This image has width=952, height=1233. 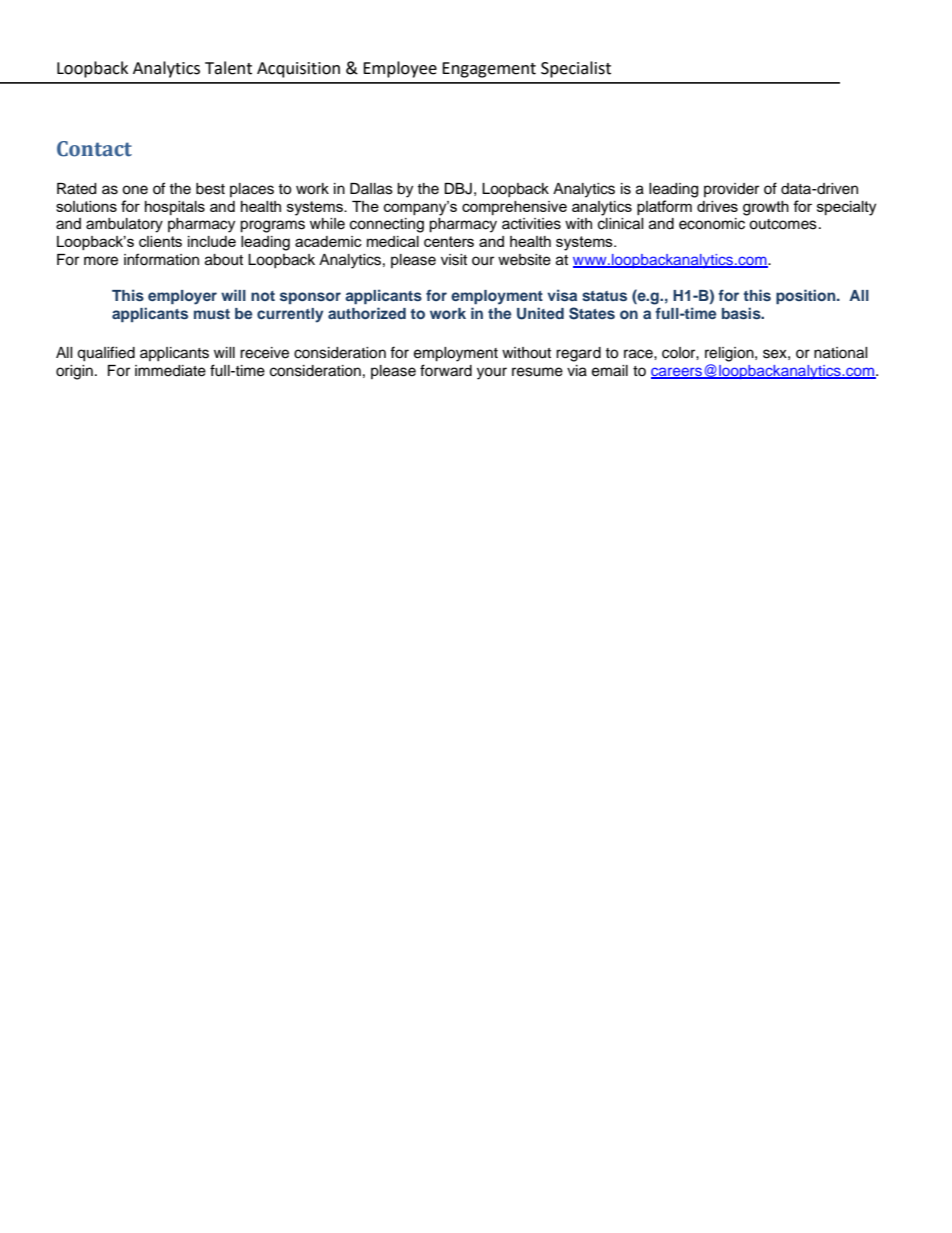 What do you see at coordinates (446, 370) in the image?
I see `forward` at bounding box center [446, 370].
